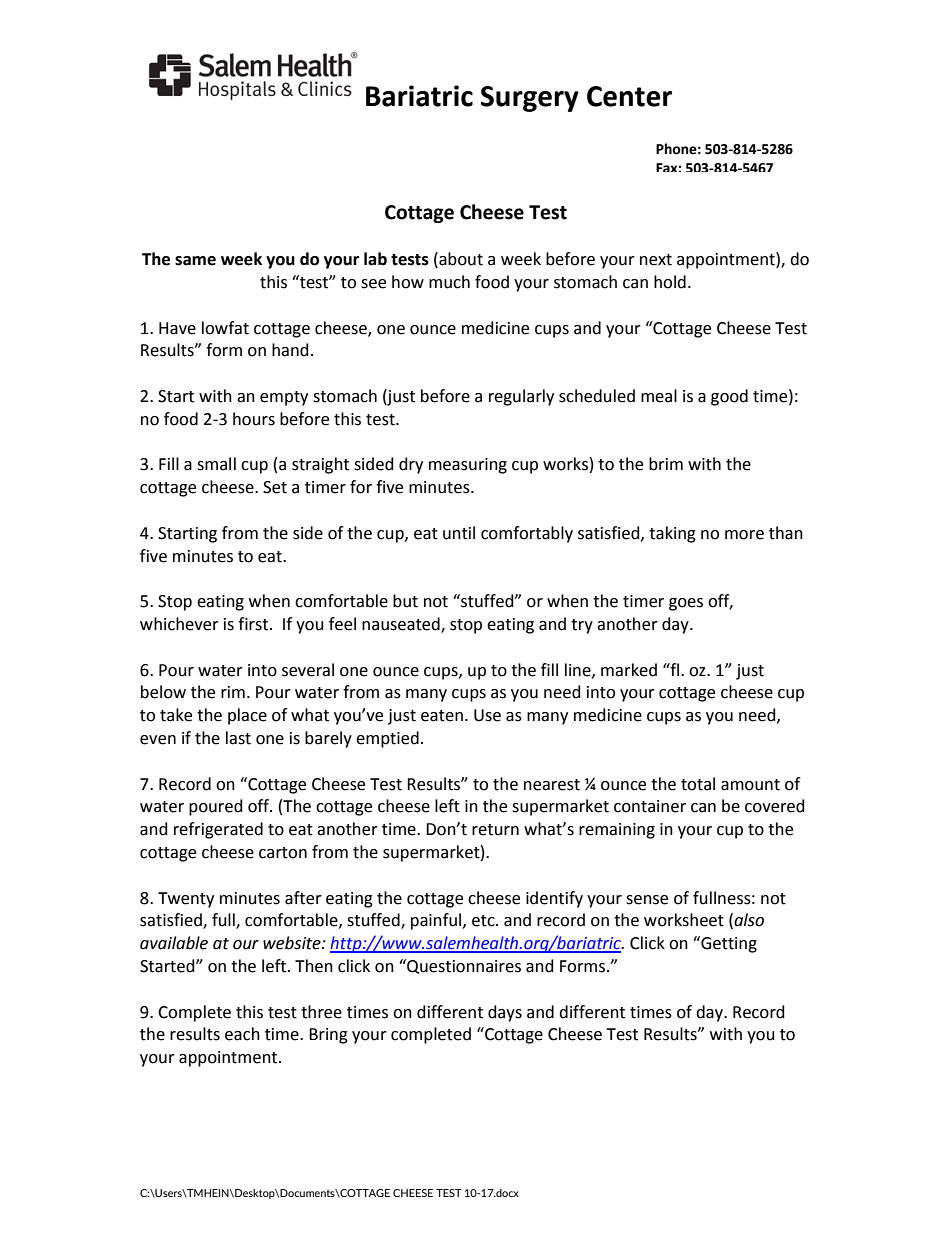  I want to click on each, so click(242, 1034).
